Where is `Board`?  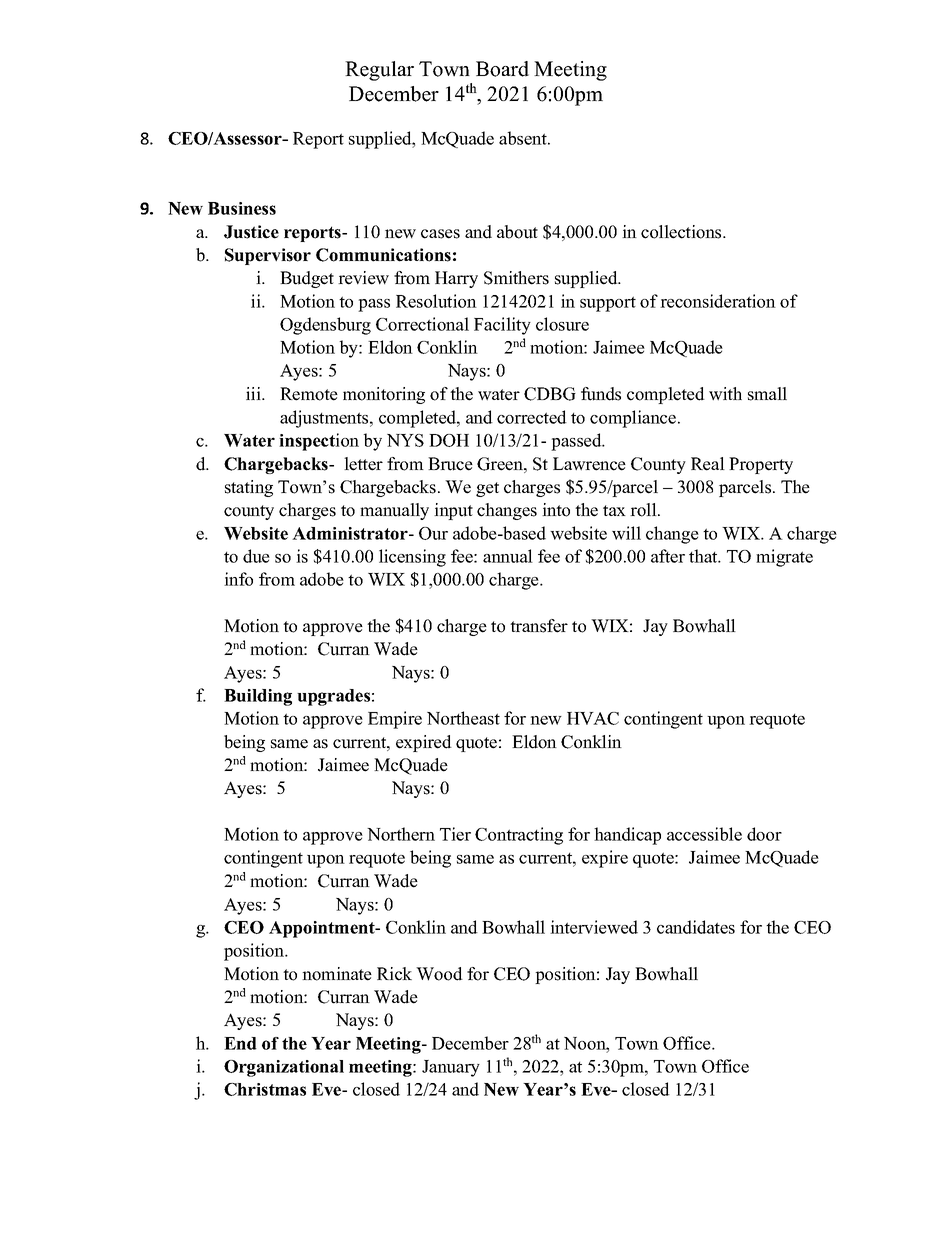 Board is located at coordinates (502, 69).
